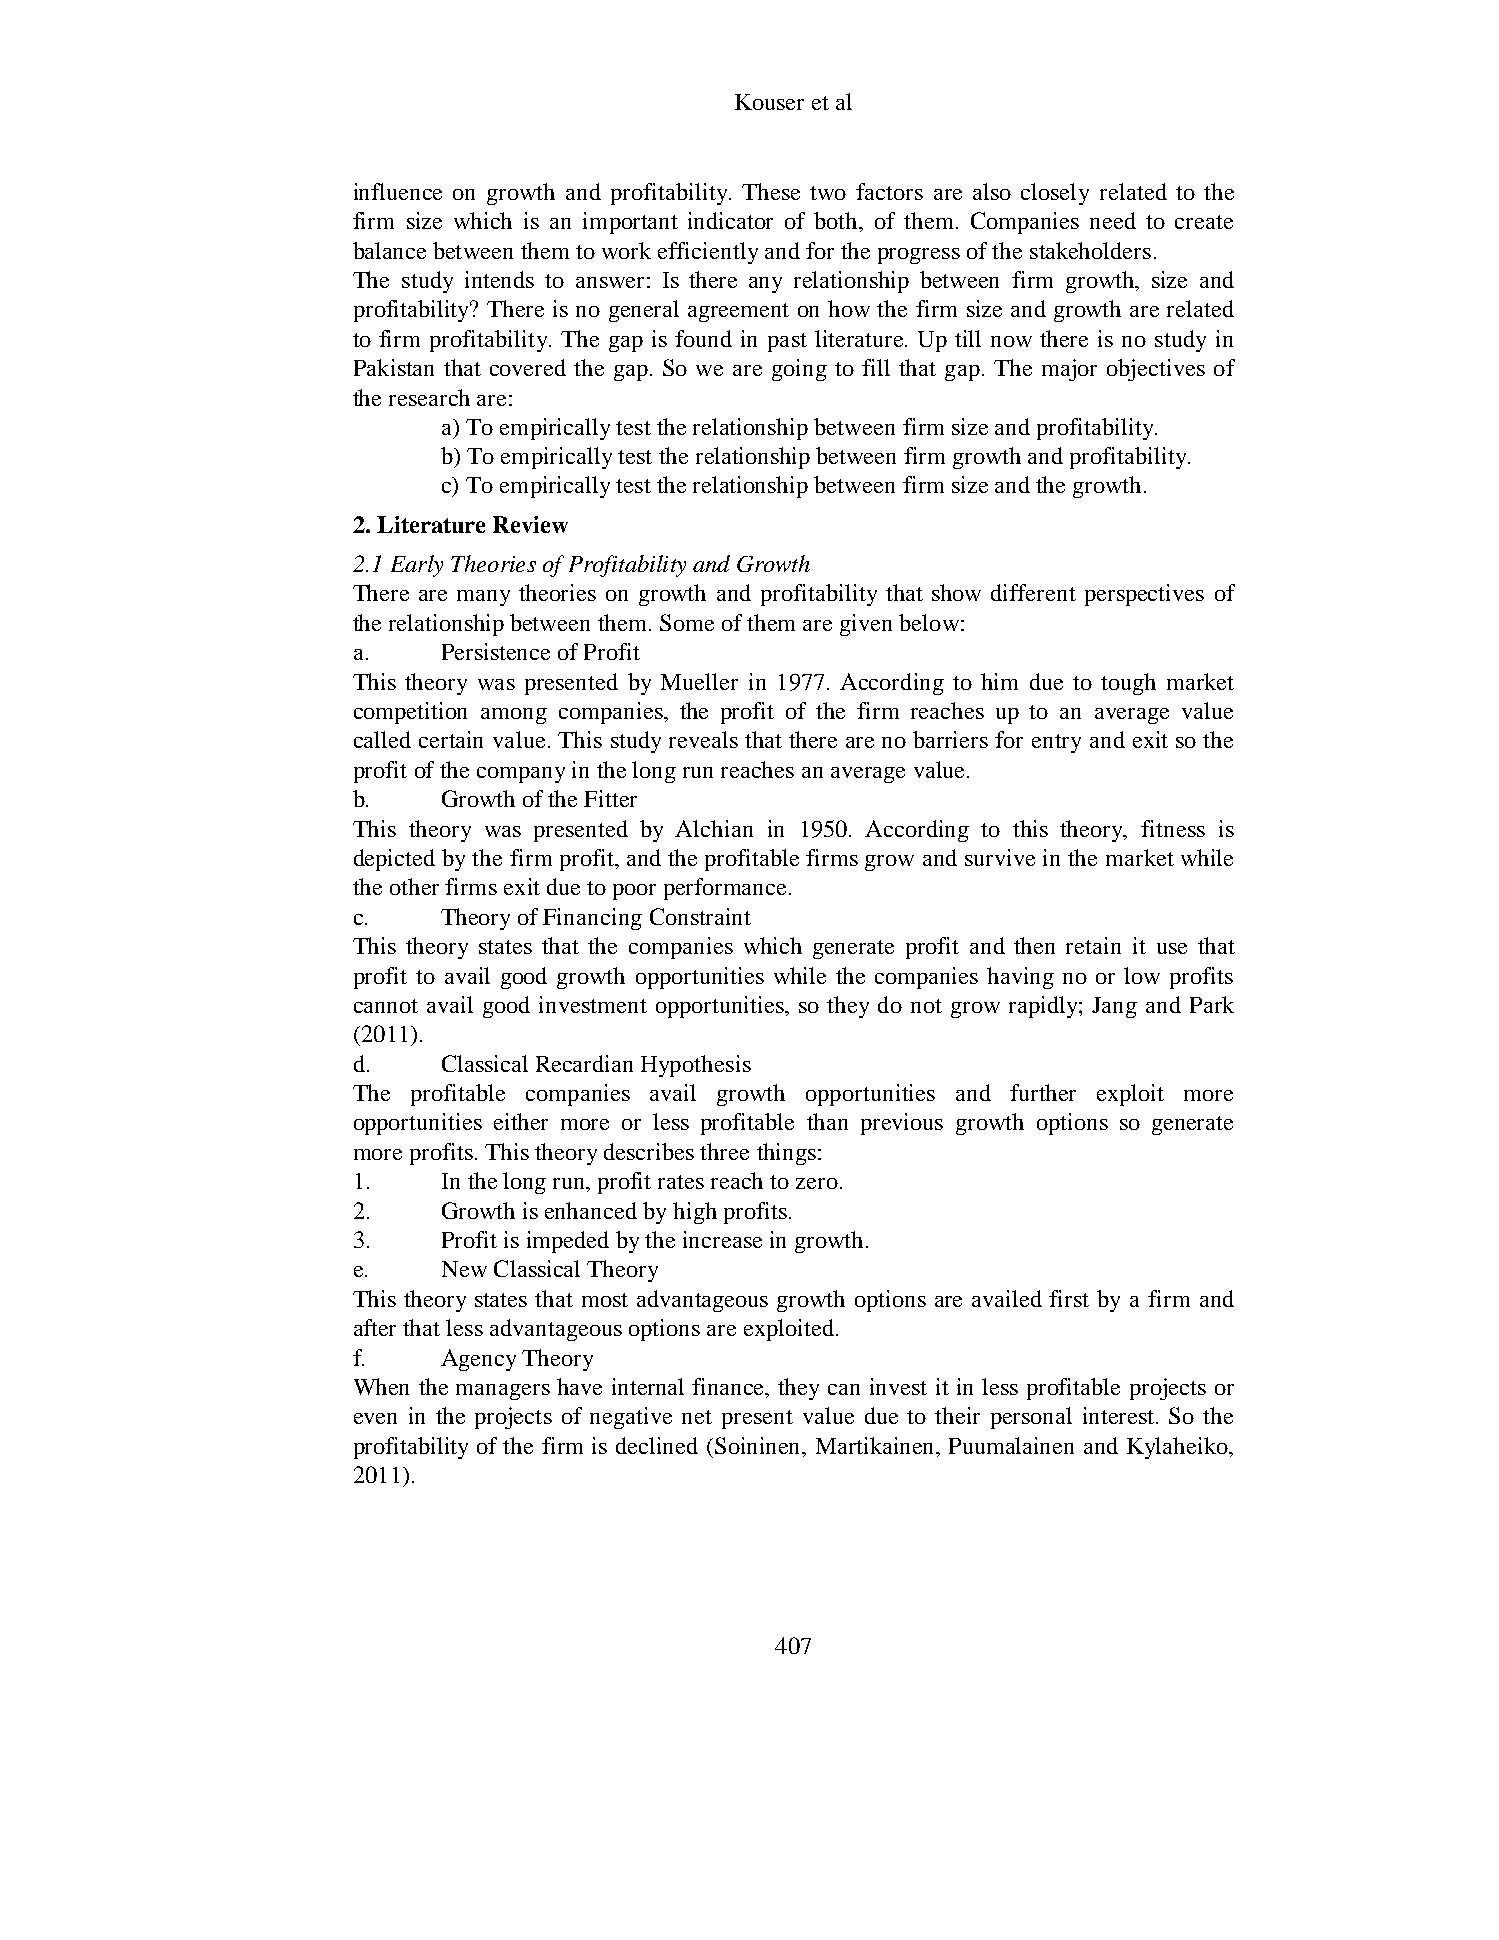  What do you see at coordinates (503, 1392) in the screenshot?
I see `managers` at bounding box center [503, 1392].
